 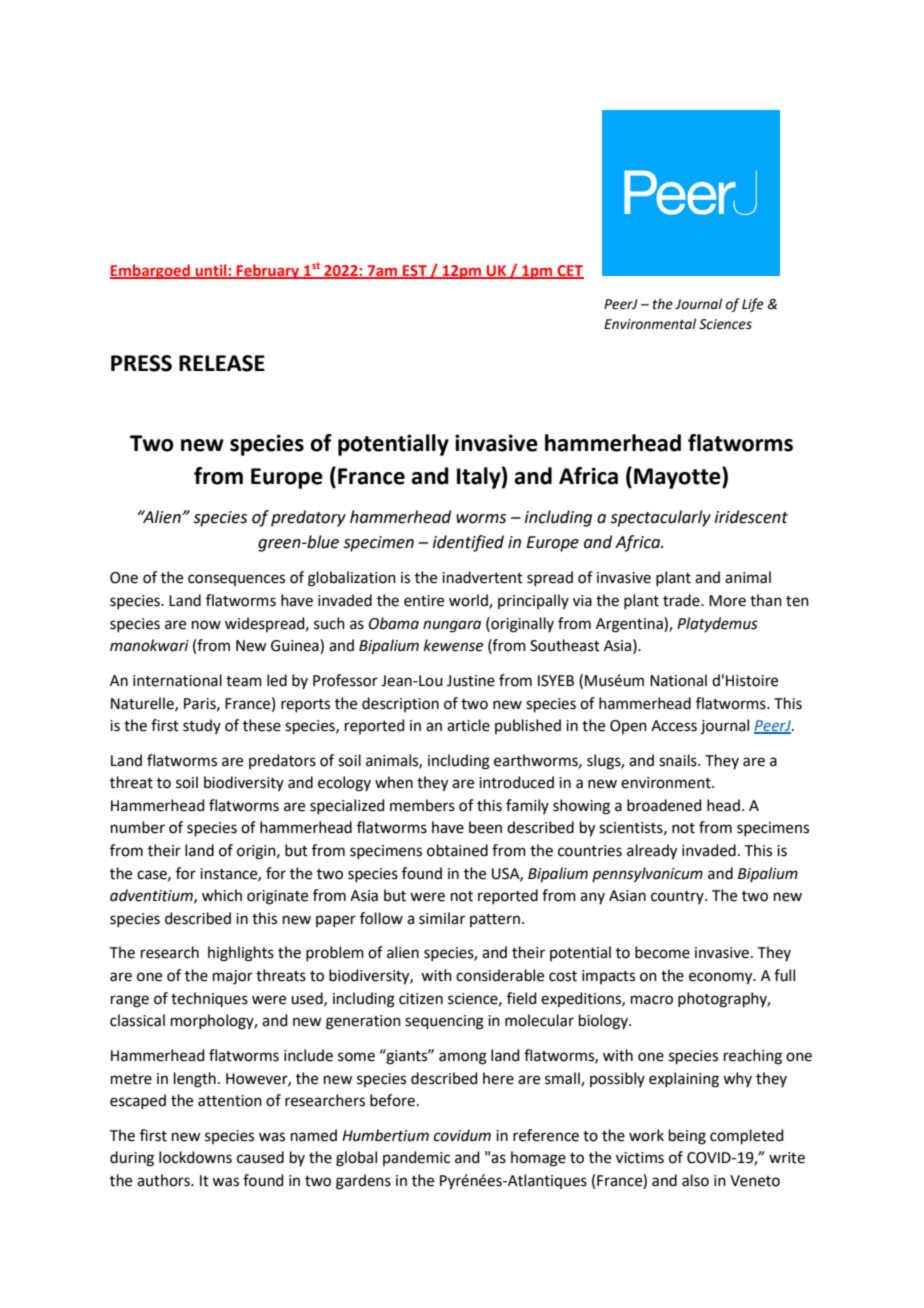 I want to click on article, so click(x=468, y=725).
